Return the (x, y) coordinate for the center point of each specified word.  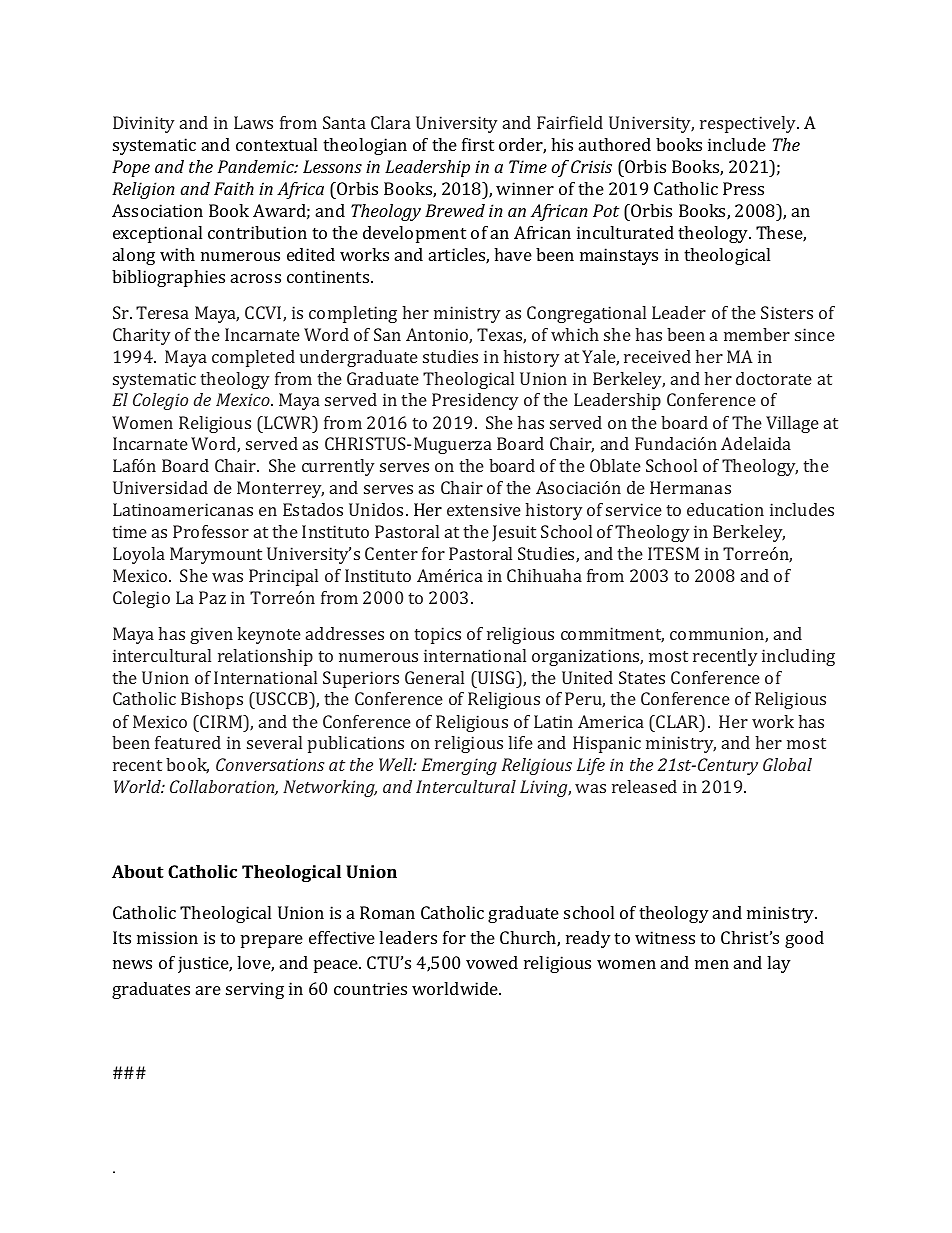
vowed (492, 962)
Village (792, 424)
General (434, 677)
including (798, 657)
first (478, 144)
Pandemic (257, 166)
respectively (749, 124)
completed (253, 358)
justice (205, 964)
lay (779, 964)
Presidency (475, 401)
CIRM (222, 721)
